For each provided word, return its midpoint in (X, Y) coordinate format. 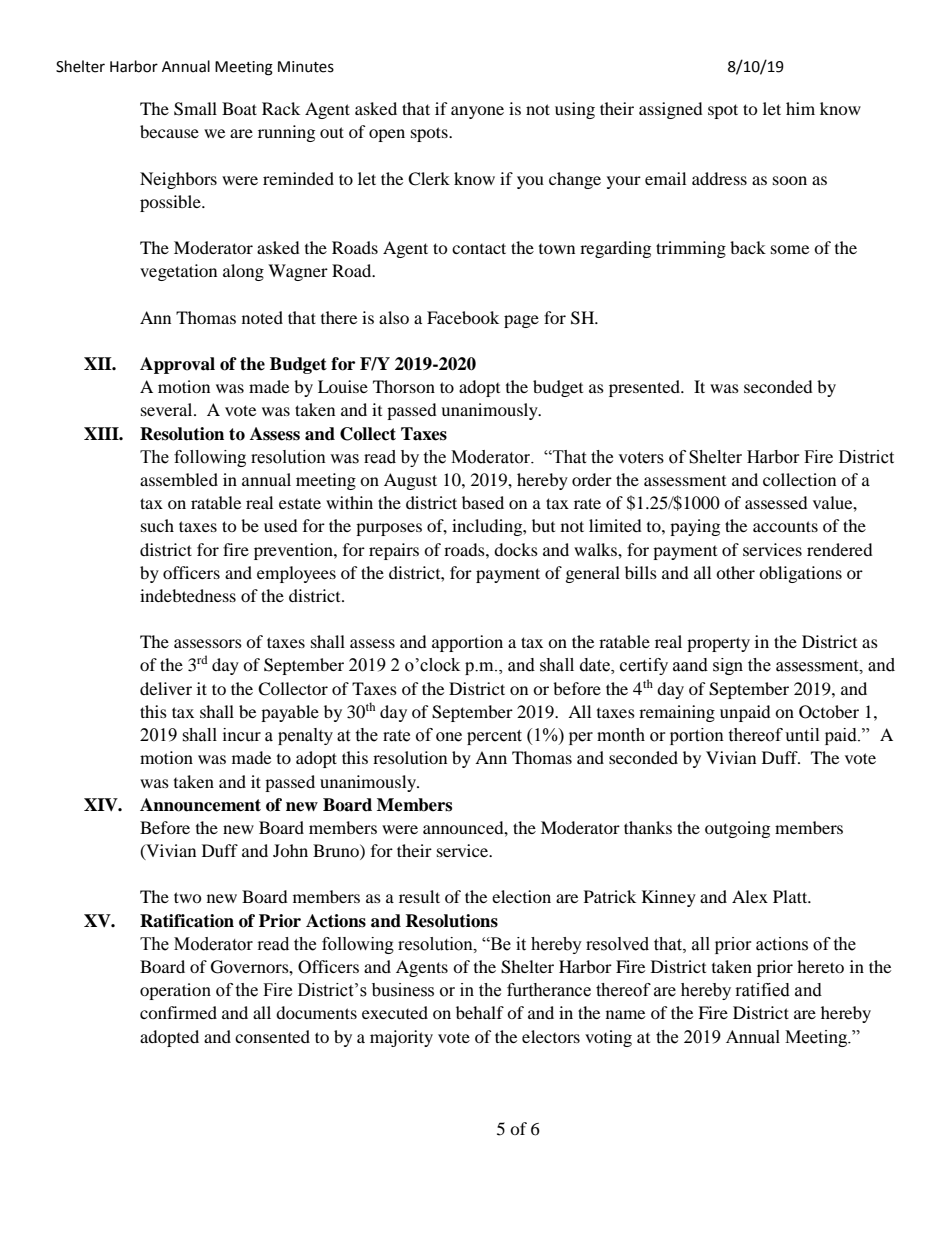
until (802, 735)
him (800, 108)
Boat (239, 108)
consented (272, 1036)
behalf (480, 1012)
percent (494, 737)
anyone (477, 112)
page (521, 321)
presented (646, 388)
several (168, 409)
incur (242, 735)
